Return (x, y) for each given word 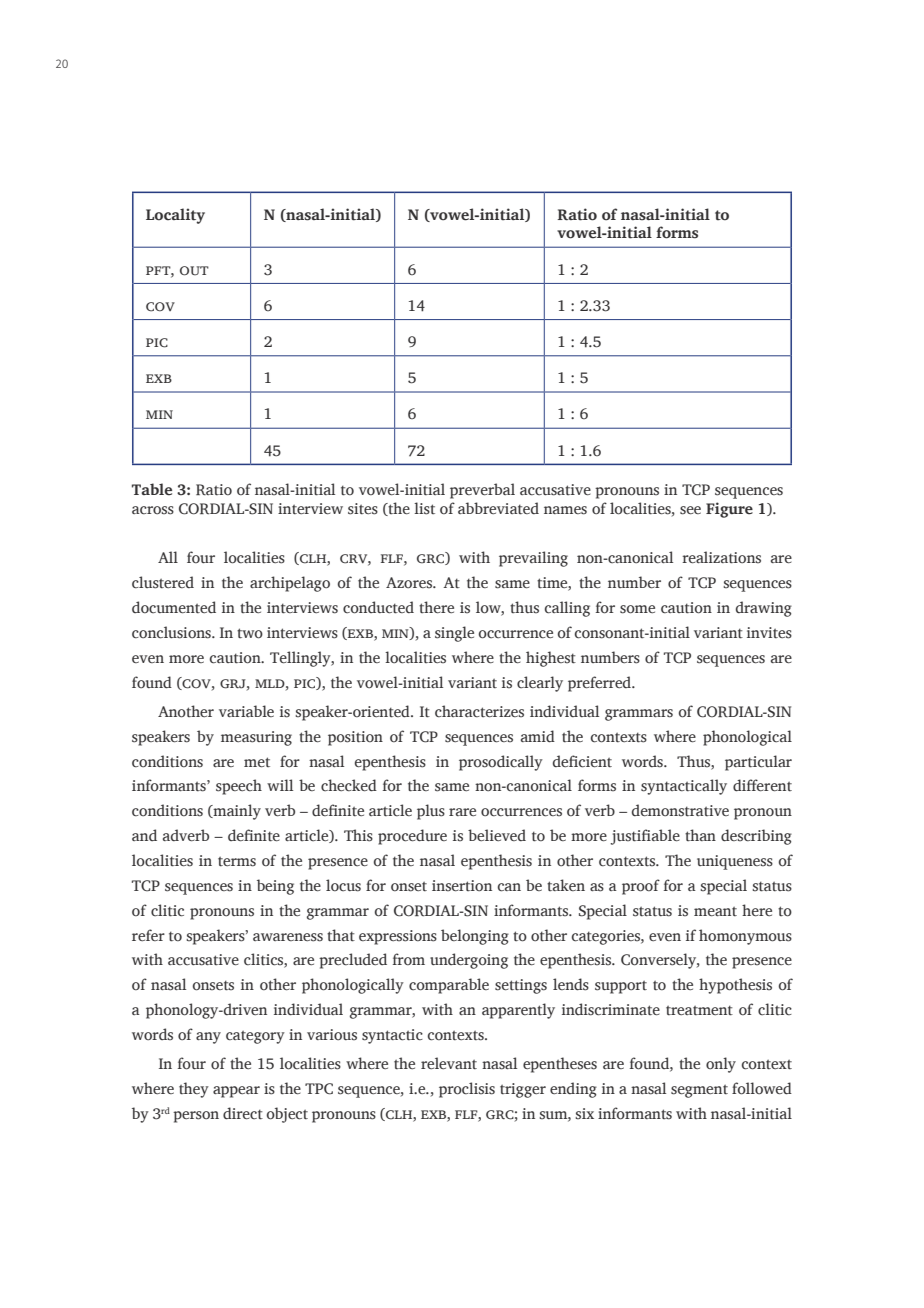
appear (236, 1092)
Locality (175, 216)
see (690, 510)
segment (699, 1091)
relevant (449, 1063)
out (194, 271)
